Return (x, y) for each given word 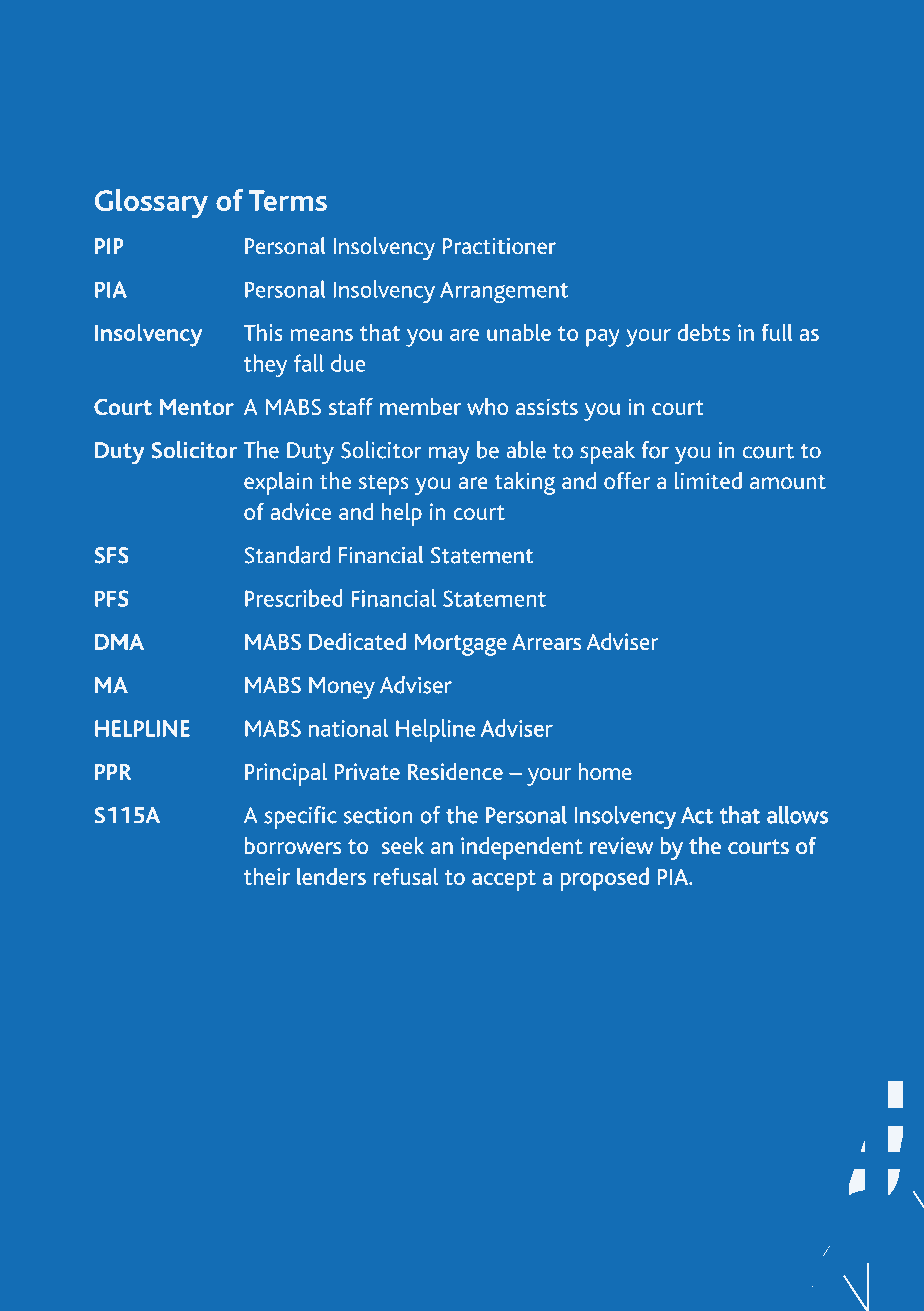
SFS (112, 555)
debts (703, 332)
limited (708, 481)
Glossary (151, 203)
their (267, 876)
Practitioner (499, 246)
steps (383, 484)
